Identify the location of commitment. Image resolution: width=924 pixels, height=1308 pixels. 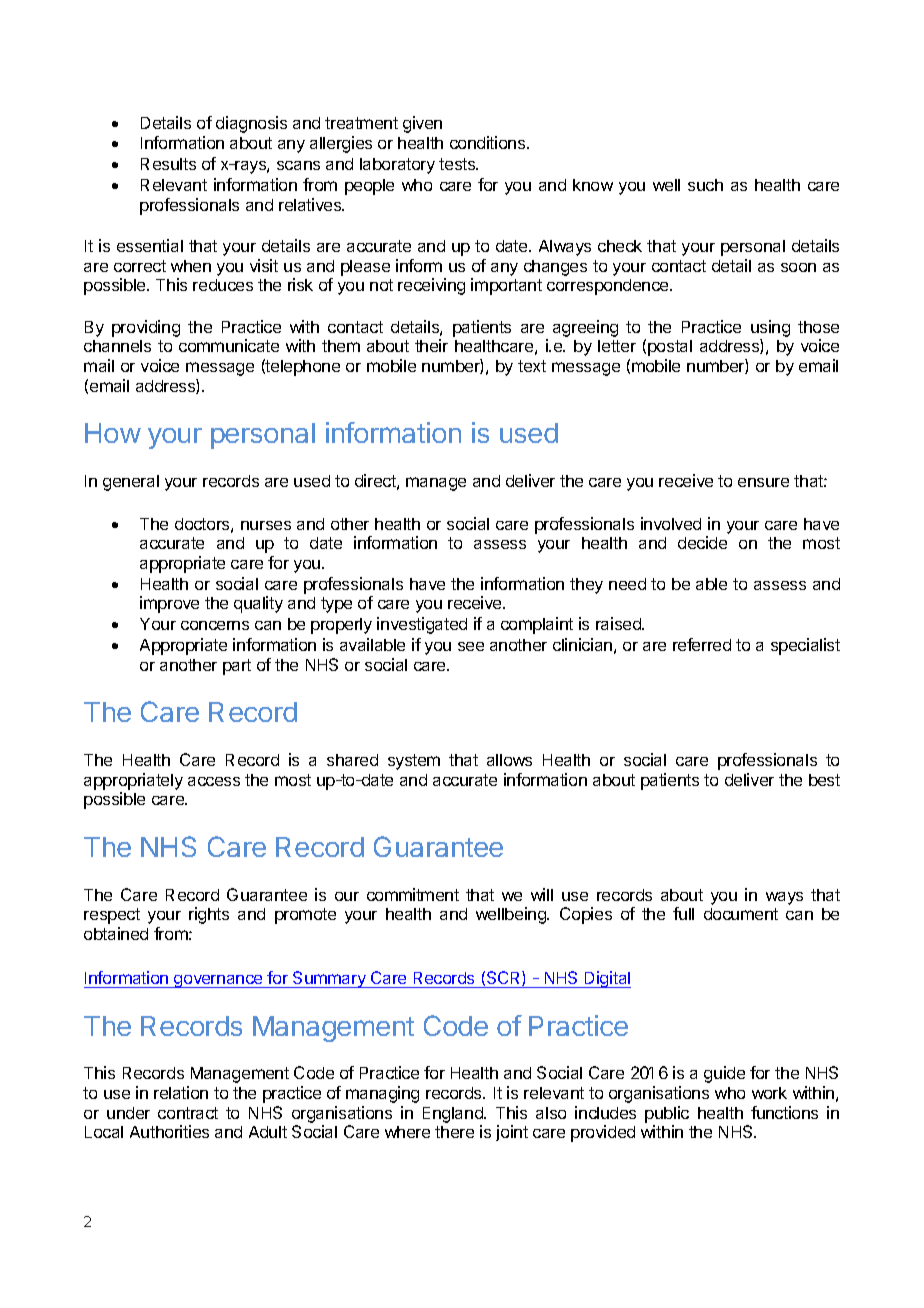
(413, 894).
